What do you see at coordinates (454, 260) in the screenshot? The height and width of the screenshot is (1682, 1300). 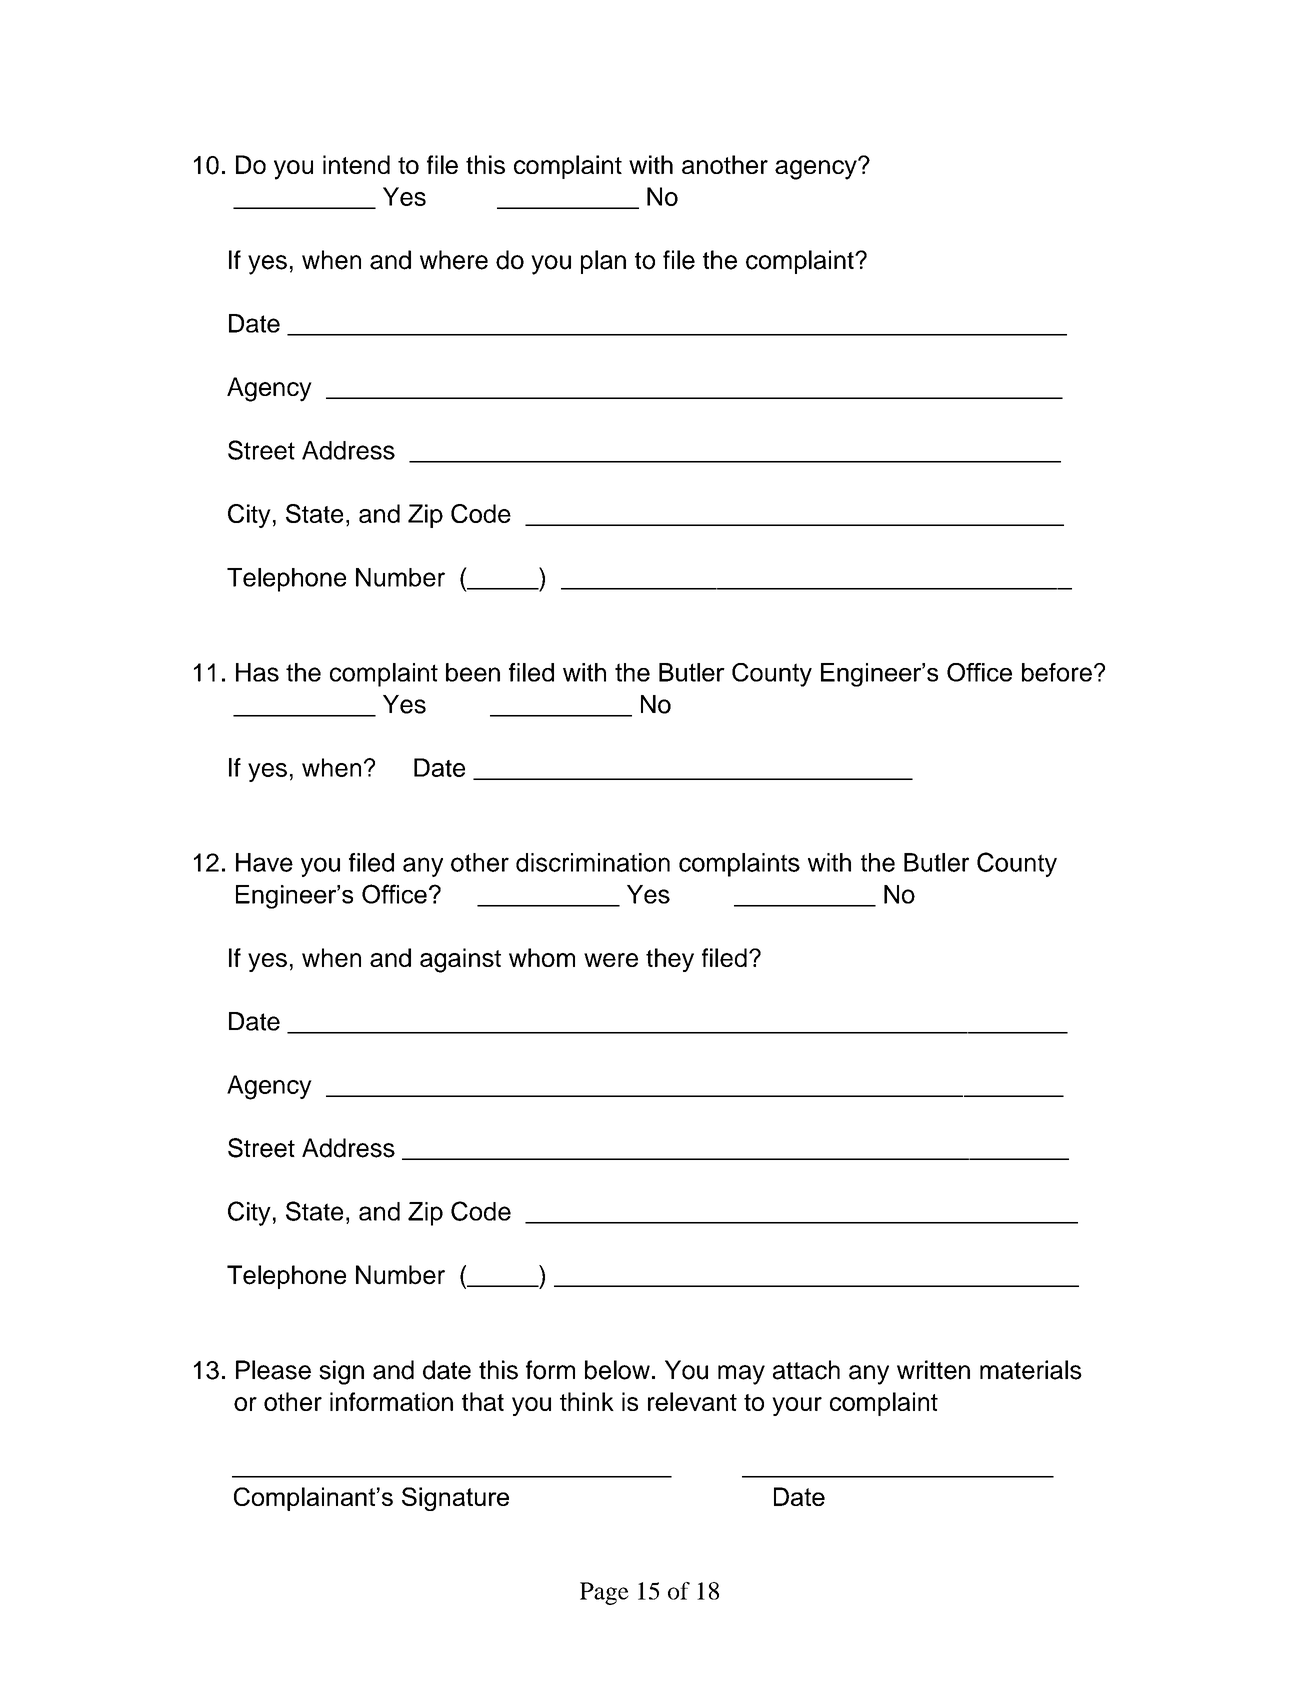 I see `where` at bounding box center [454, 260].
